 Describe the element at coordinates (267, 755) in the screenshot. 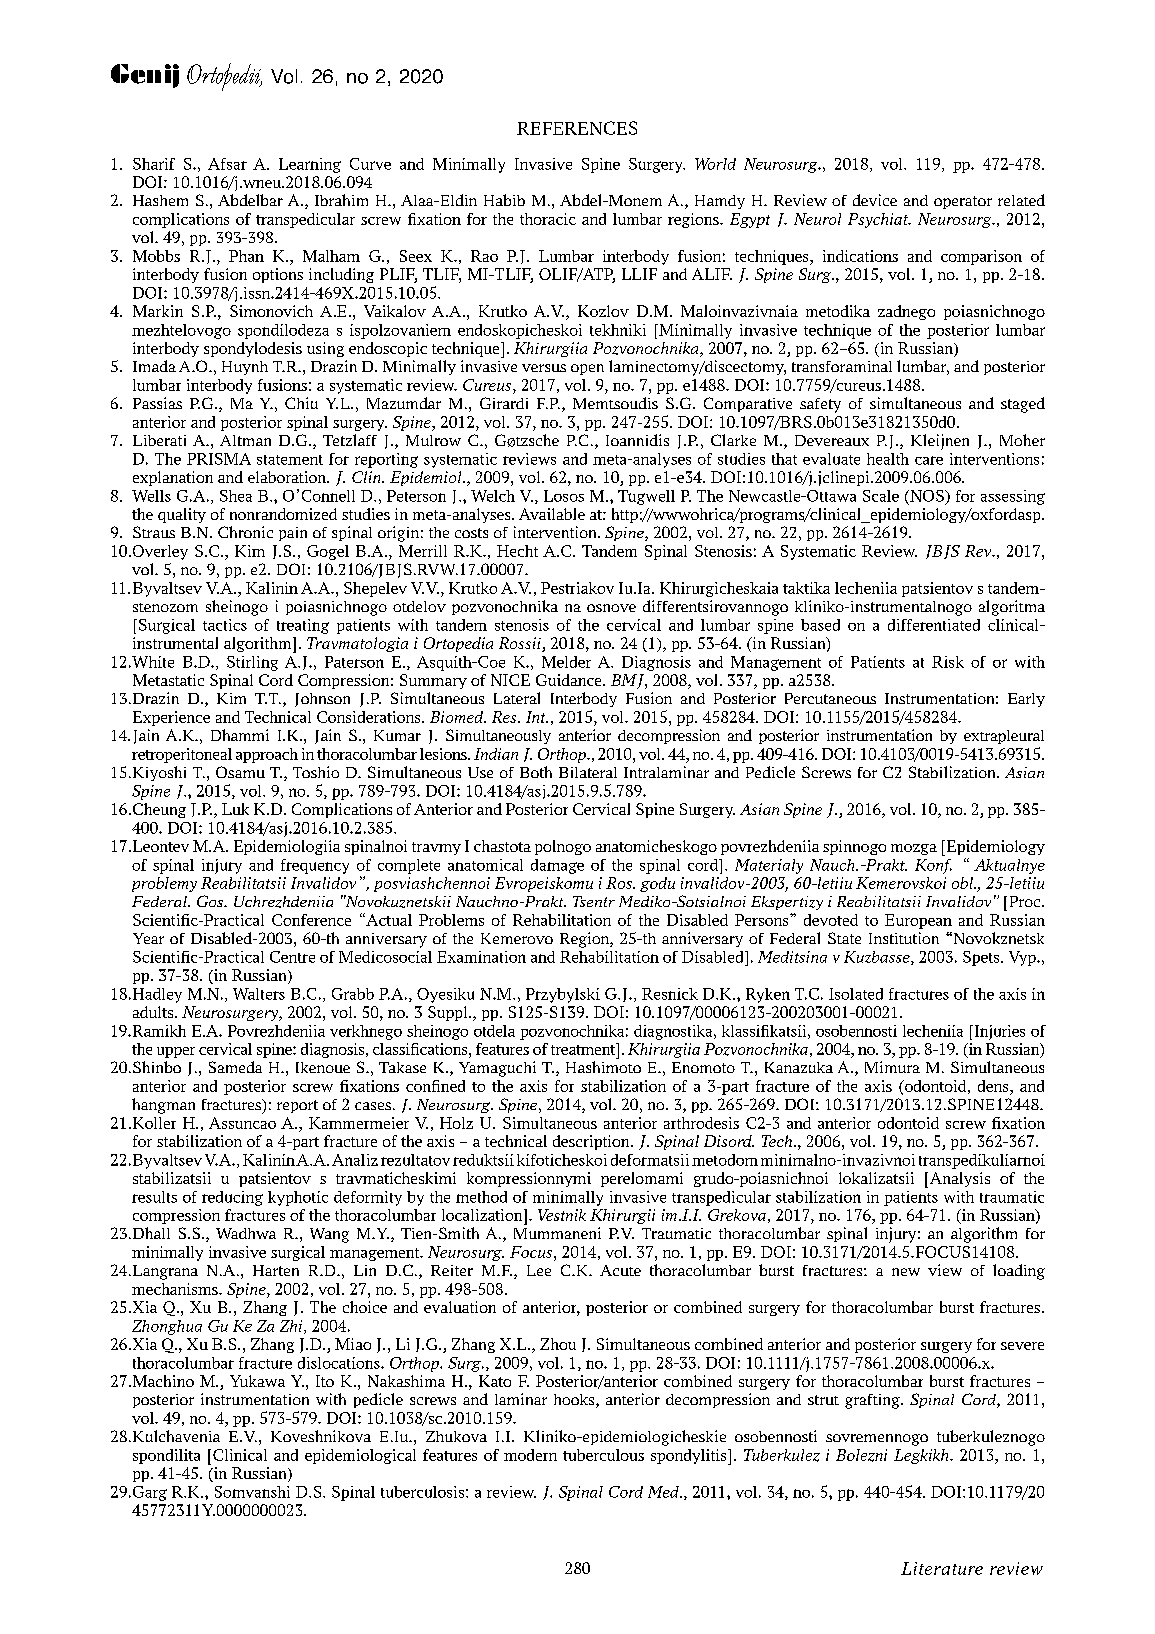

I see `approach` at that location.
